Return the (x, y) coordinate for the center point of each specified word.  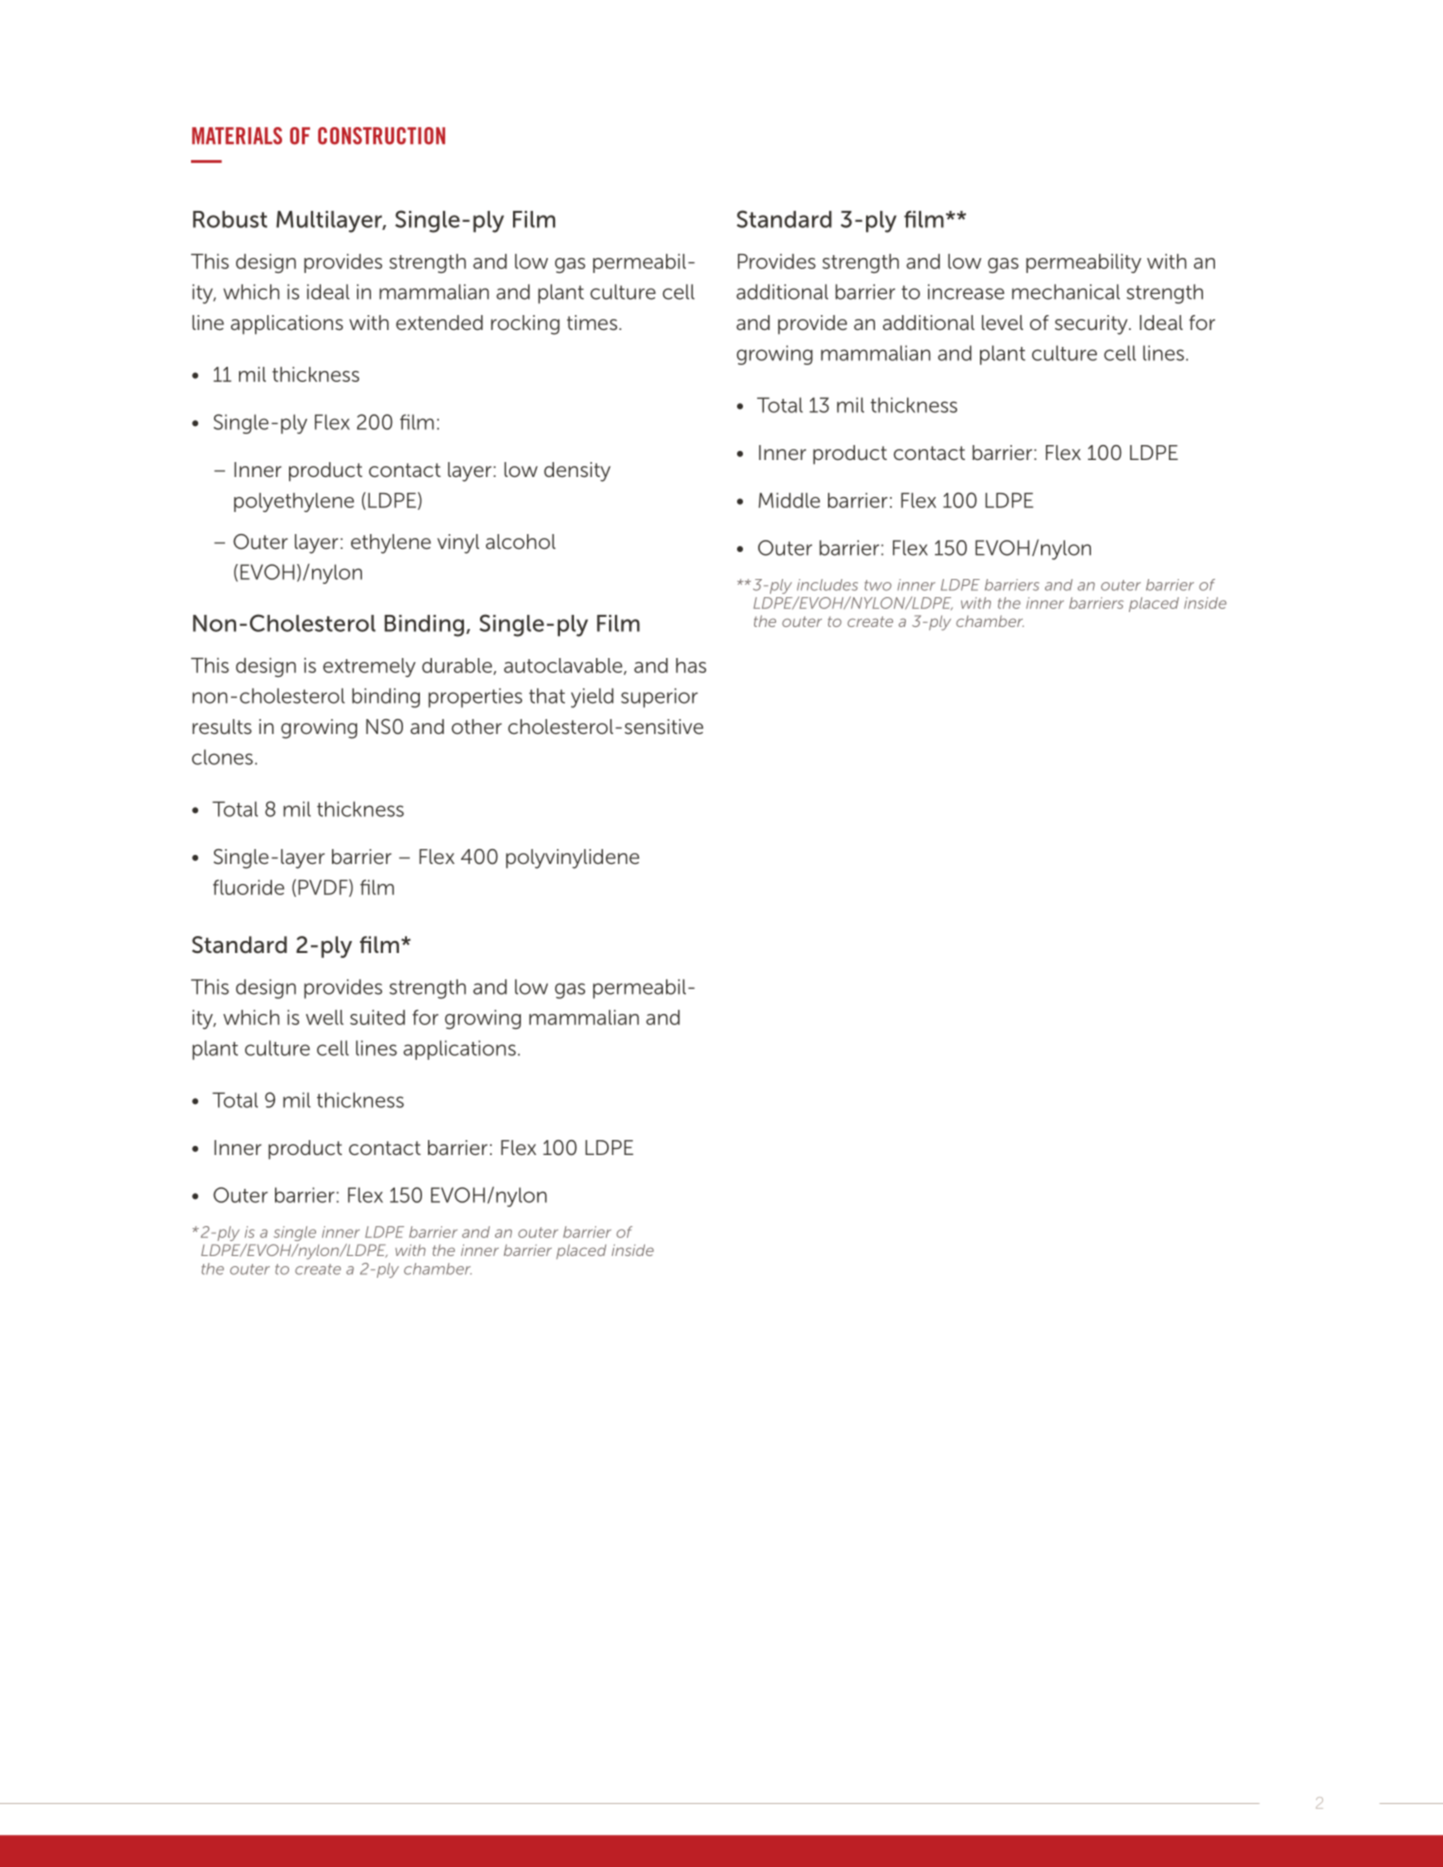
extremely (369, 667)
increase (966, 292)
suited (377, 1017)
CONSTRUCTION (381, 136)
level (1002, 322)
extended (439, 322)
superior (659, 698)
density (577, 472)
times (593, 322)
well (325, 1017)
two (878, 585)
